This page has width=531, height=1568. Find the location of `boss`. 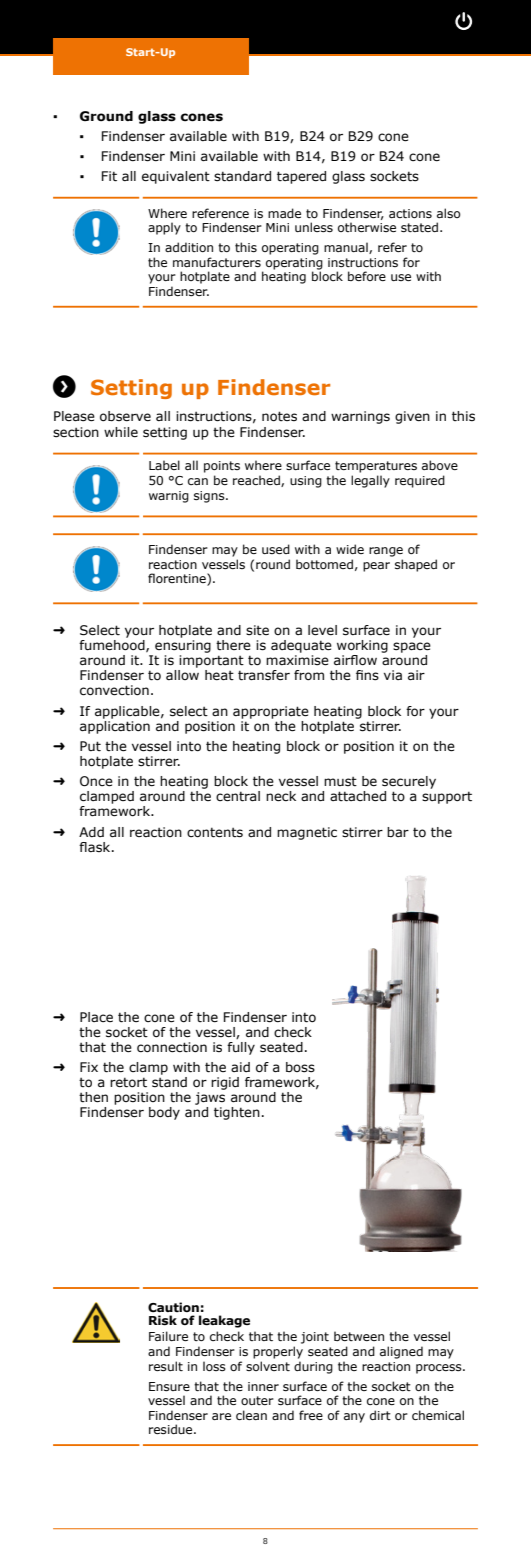

boss is located at coordinates (300, 1067).
